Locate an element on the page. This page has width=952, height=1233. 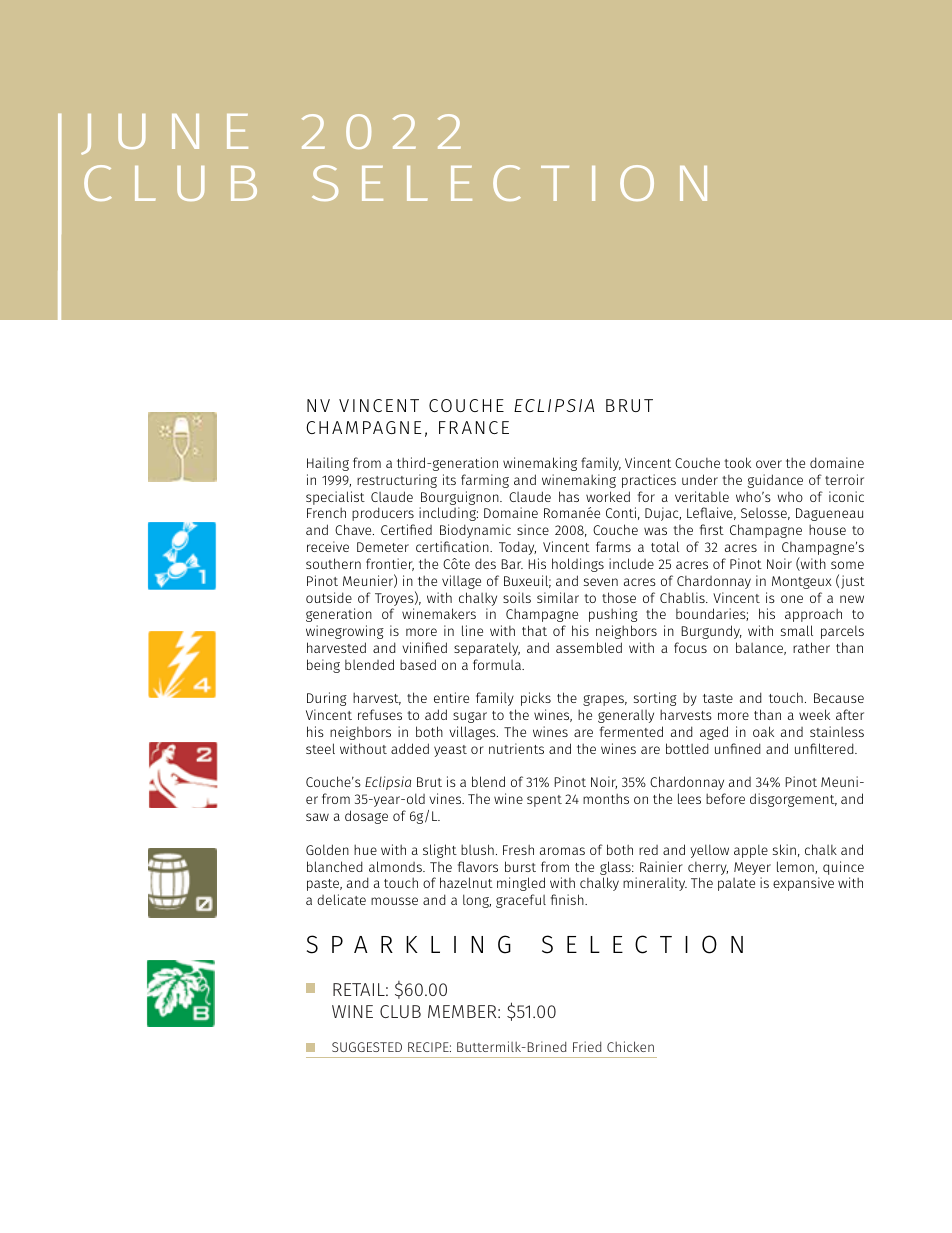
took is located at coordinates (738, 462).
